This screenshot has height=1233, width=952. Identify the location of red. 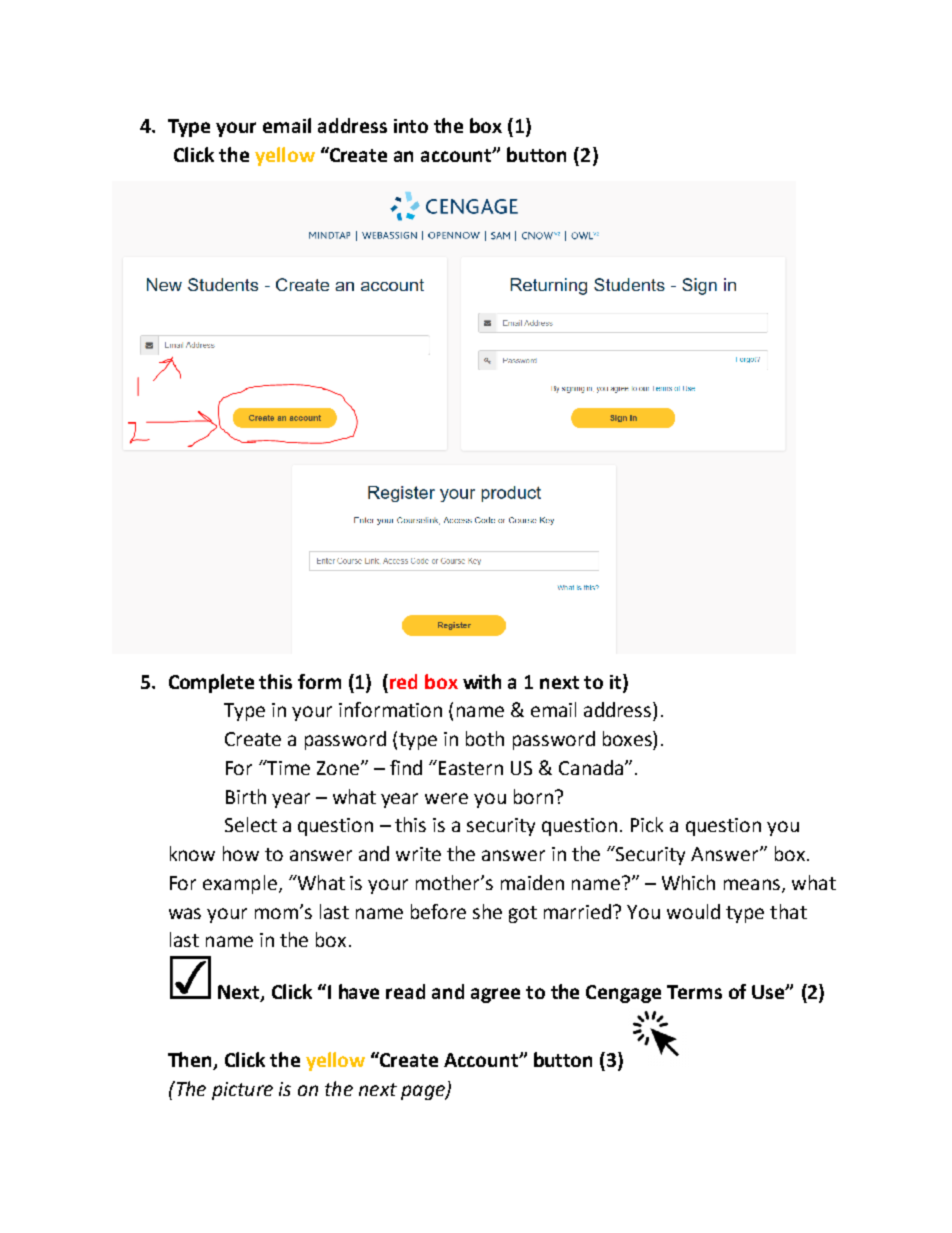
(403, 681).
